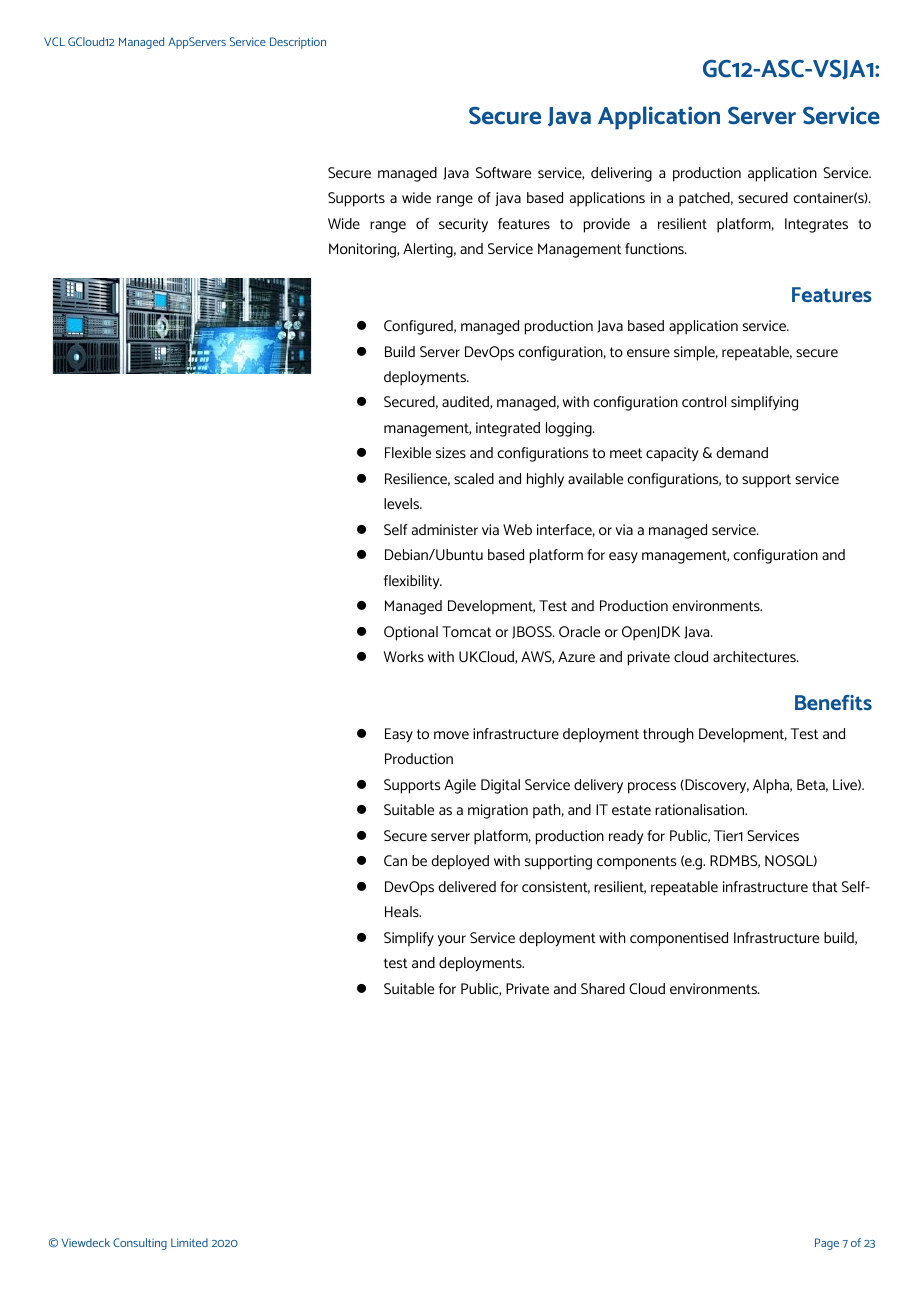 This screenshot has width=924, height=1308. I want to click on Consulting, so click(140, 1244).
